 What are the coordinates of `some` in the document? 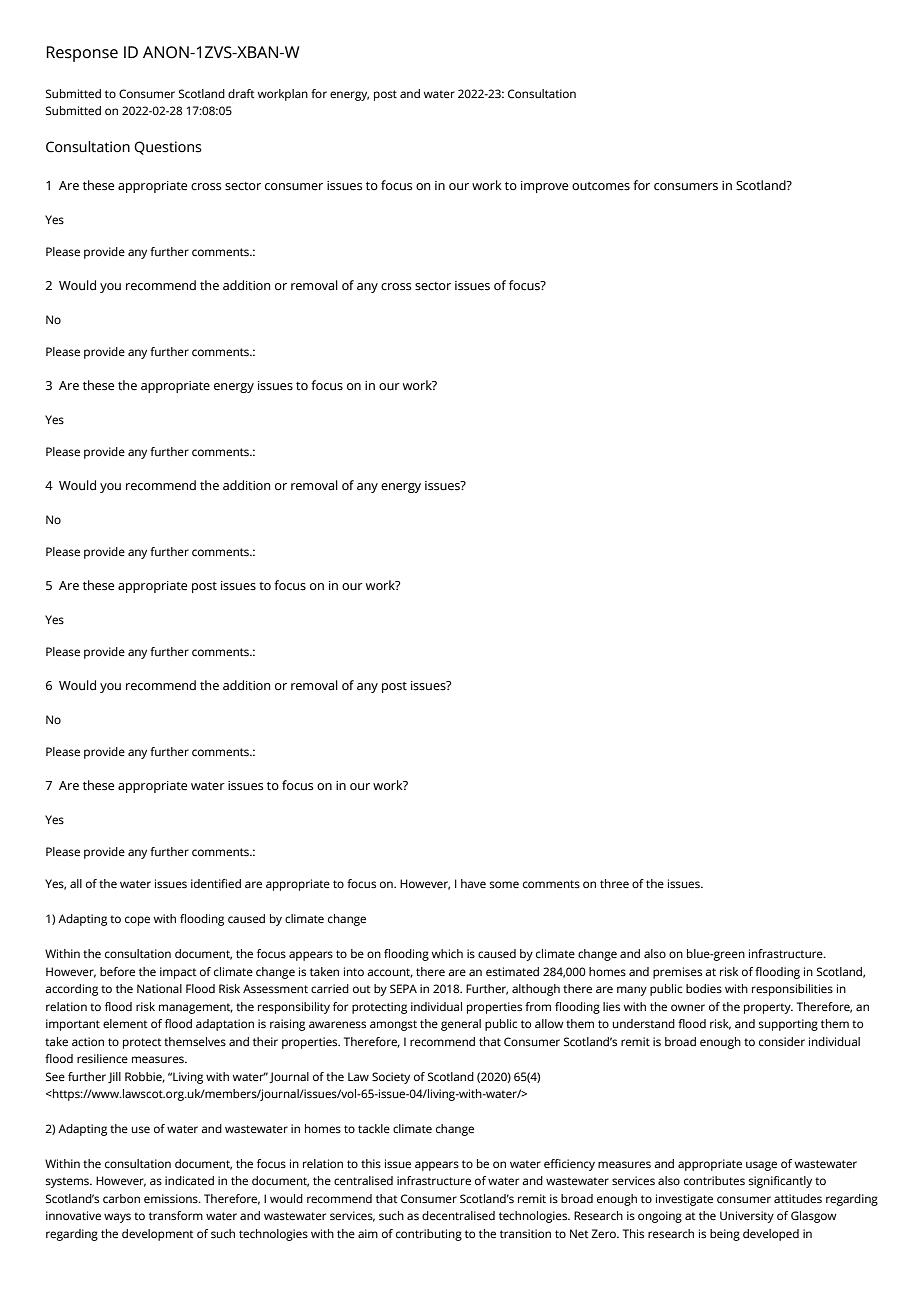 It's located at (504, 884).
